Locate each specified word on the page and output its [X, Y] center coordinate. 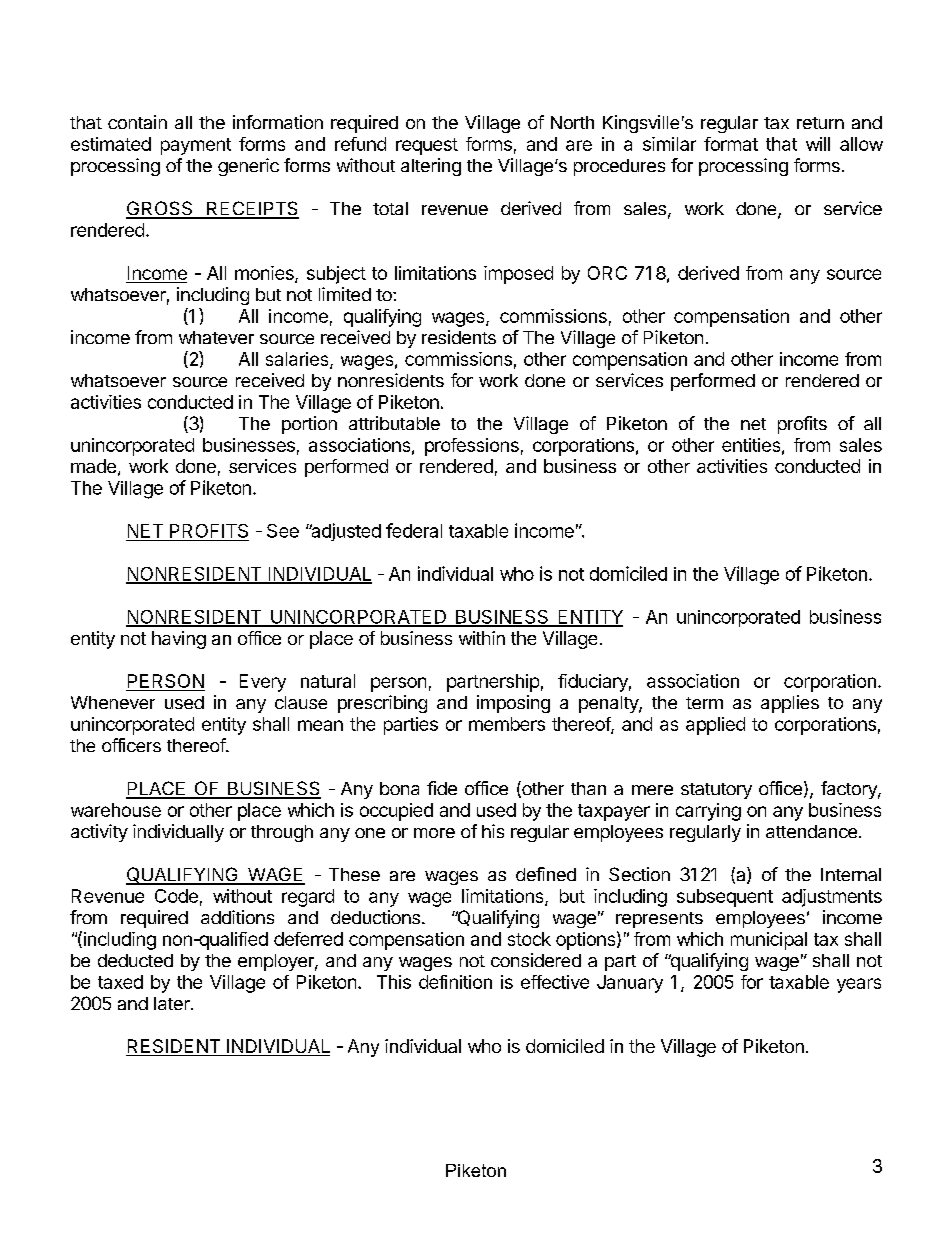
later [173, 1003]
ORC [607, 273]
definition [455, 982]
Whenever [113, 702]
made [93, 466]
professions [472, 447]
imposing [513, 704]
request [427, 146]
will [818, 144]
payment [196, 146]
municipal [769, 941]
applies [790, 704]
